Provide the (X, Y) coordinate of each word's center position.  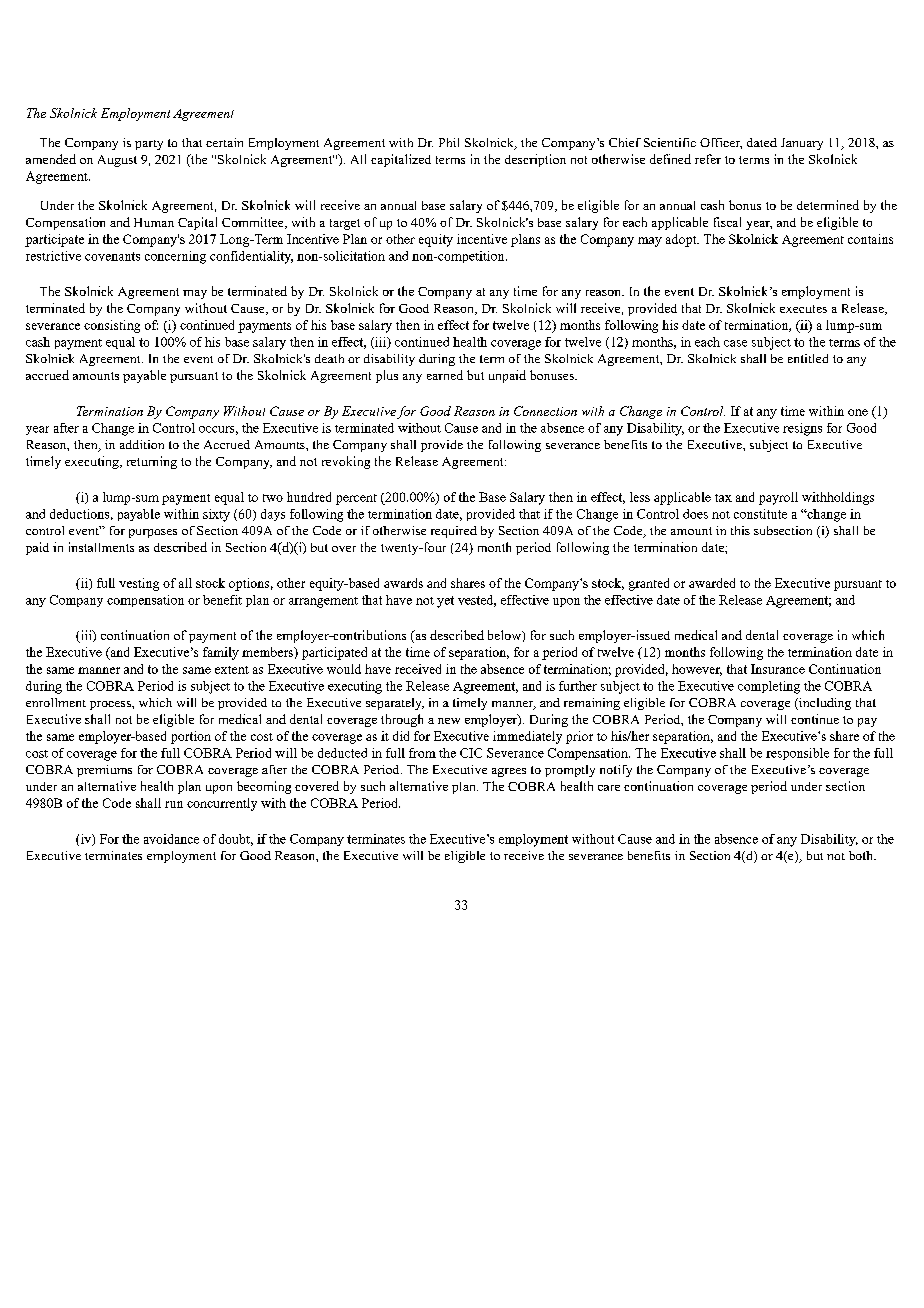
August (117, 161)
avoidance (171, 839)
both (862, 855)
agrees (509, 772)
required (454, 532)
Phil (449, 142)
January (802, 144)
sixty (216, 515)
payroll (778, 498)
